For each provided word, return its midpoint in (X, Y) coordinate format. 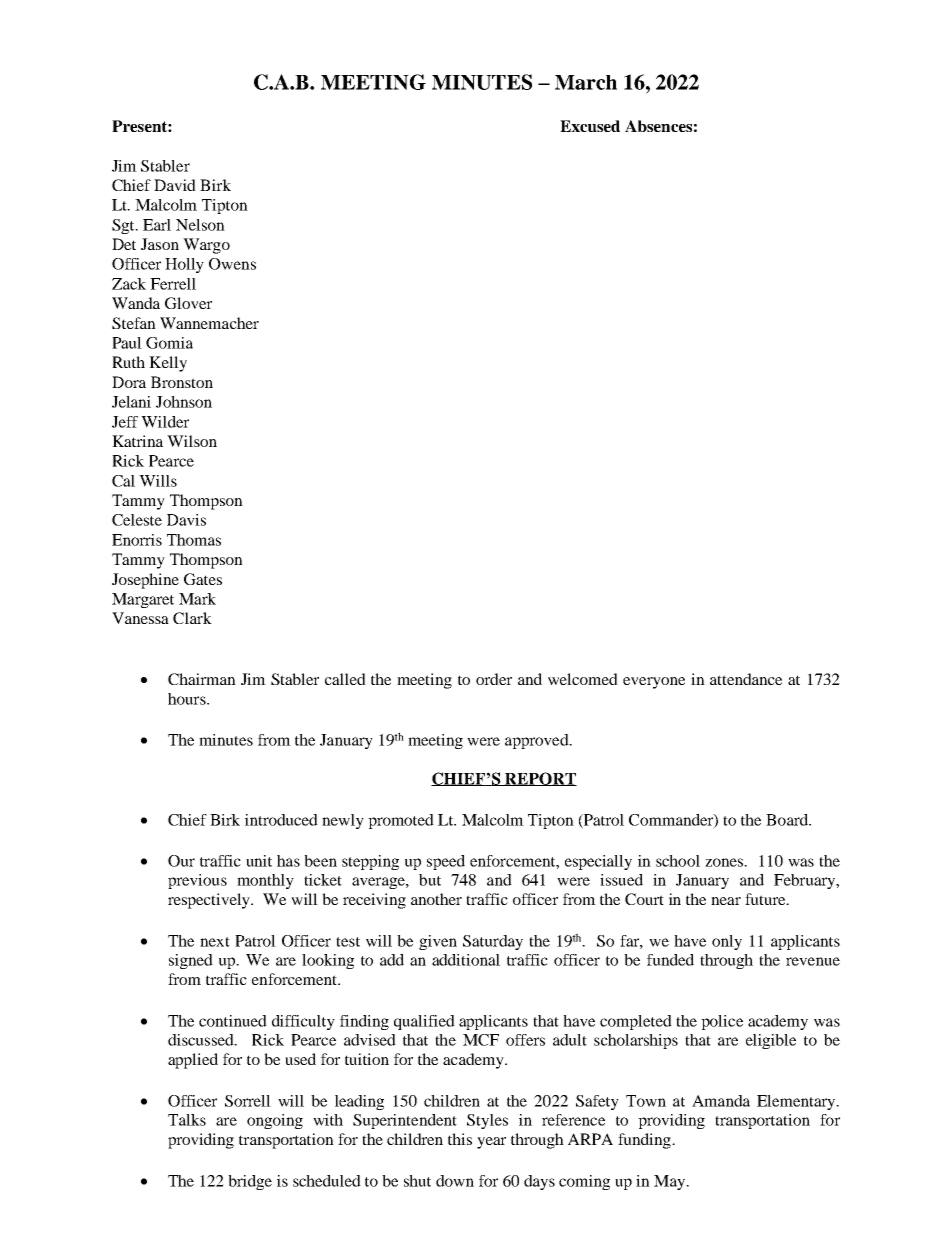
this (460, 1139)
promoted (401, 821)
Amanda (721, 1101)
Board (788, 820)
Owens (232, 264)
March (586, 82)
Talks (187, 1120)
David (175, 185)
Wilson (192, 441)
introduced (281, 820)
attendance (746, 679)
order (494, 679)
